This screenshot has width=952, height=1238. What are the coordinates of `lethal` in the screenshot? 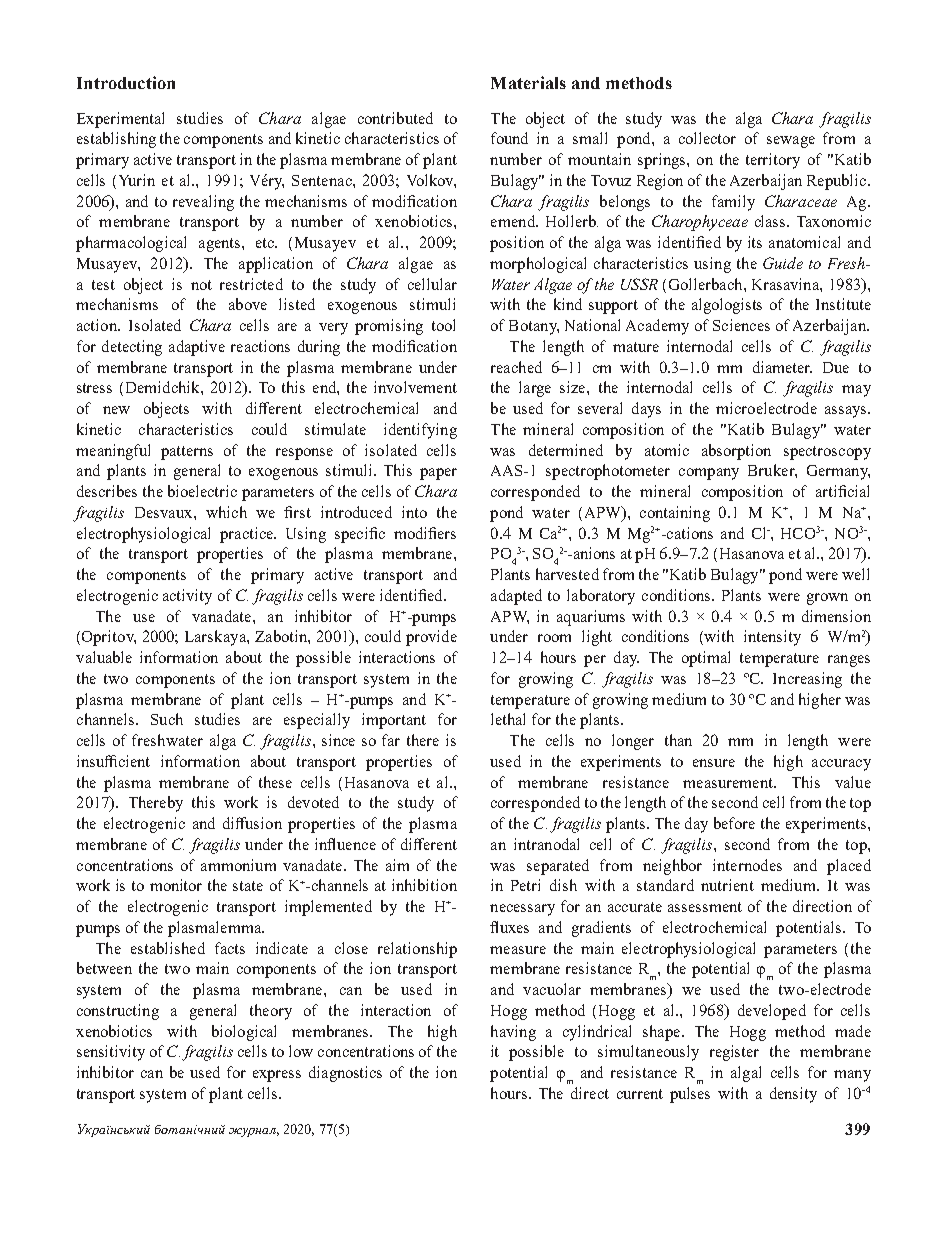 It's located at (508, 719).
